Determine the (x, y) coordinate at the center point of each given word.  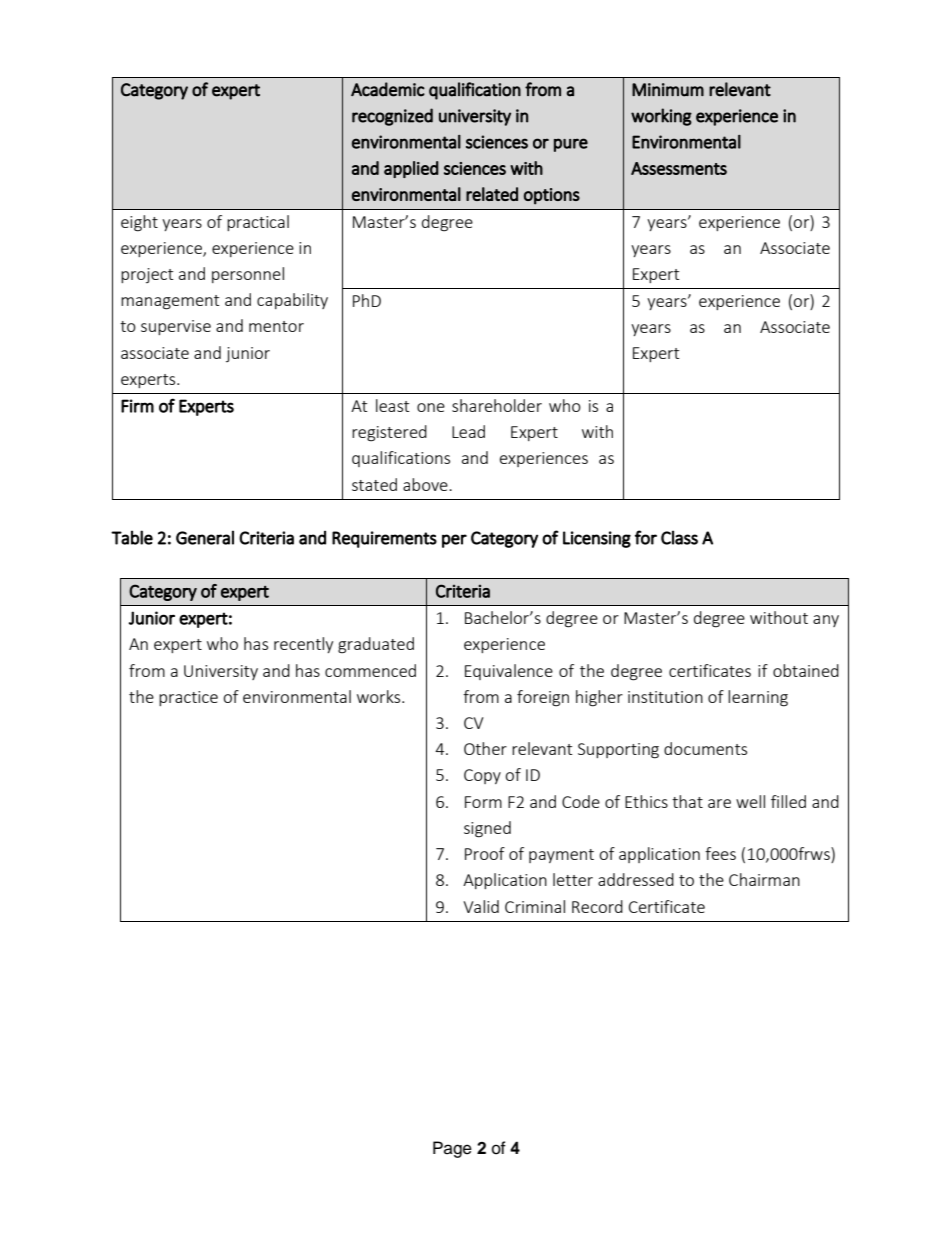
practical (258, 223)
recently (303, 645)
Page (452, 1149)
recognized (392, 117)
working (661, 117)
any (826, 621)
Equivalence (509, 672)
